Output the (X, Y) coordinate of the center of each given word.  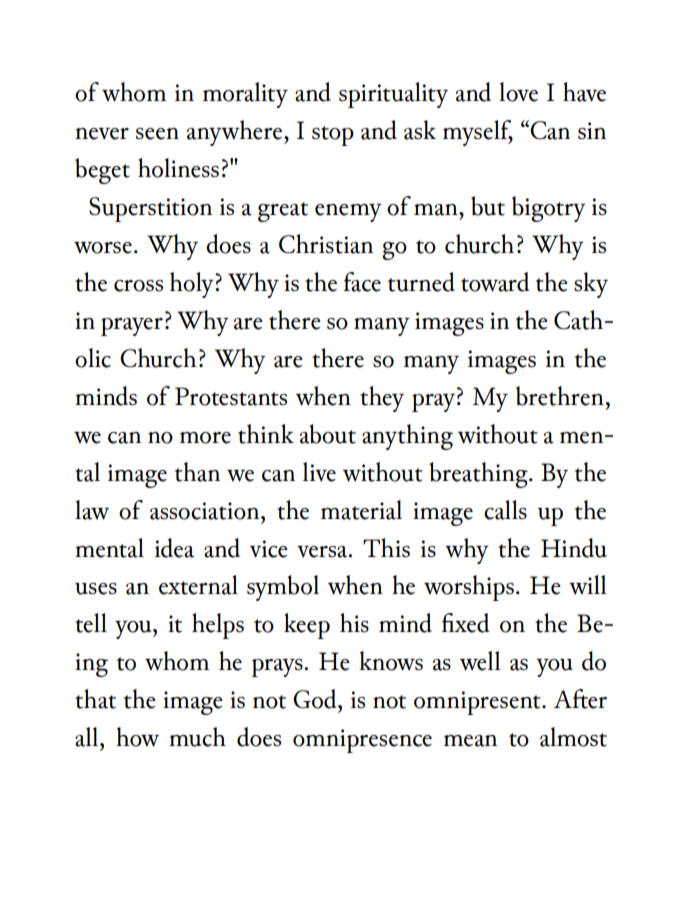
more (205, 438)
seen (157, 134)
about (328, 434)
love (518, 92)
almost (573, 737)
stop (333, 136)
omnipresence (362, 741)
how (137, 737)
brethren (560, 396)
